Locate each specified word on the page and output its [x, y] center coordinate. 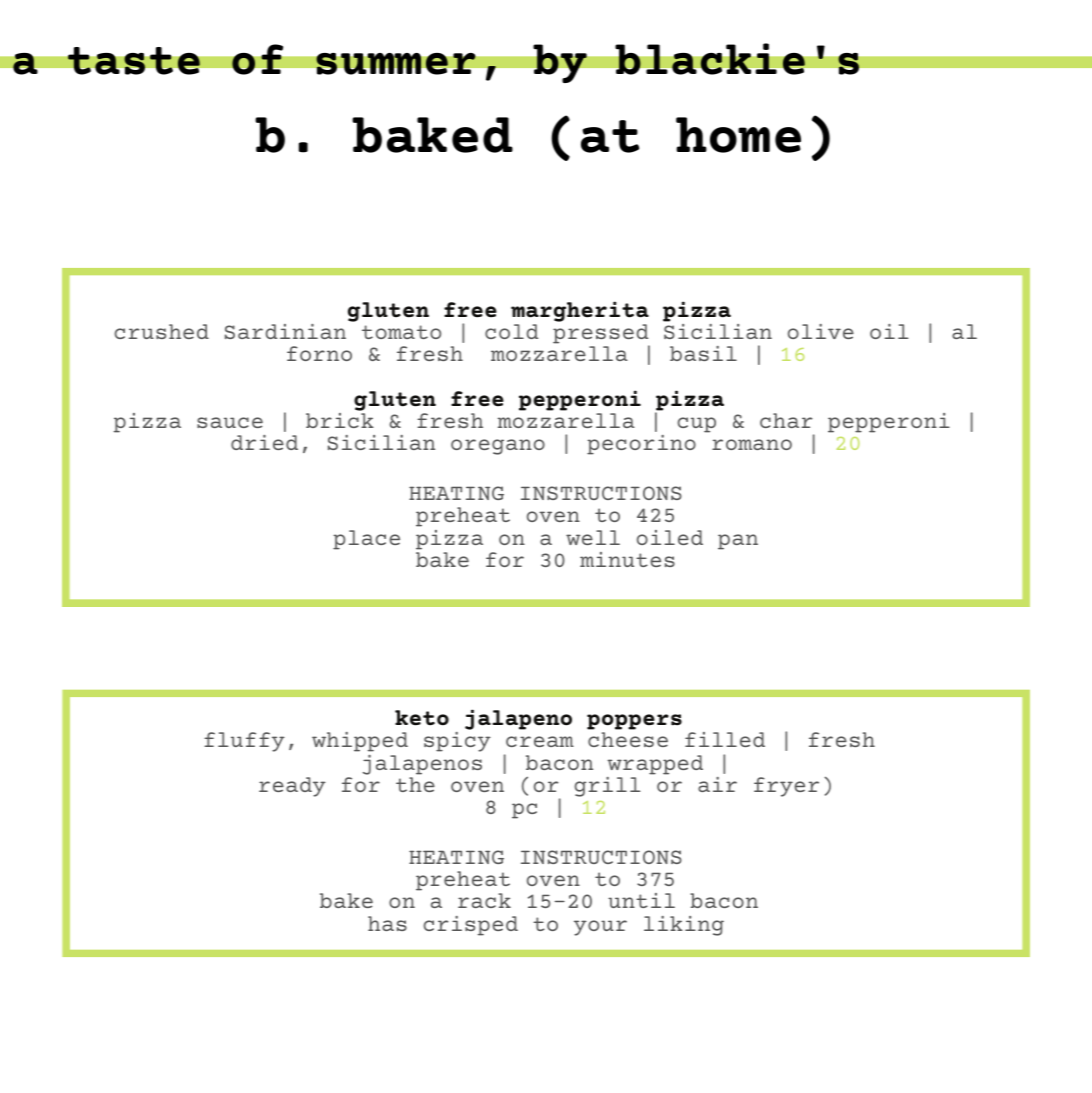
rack [484, 900]
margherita [580, 311]
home [738, 135]
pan [738, 542]
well [593, 537]
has [387, 923]
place [366, 540]
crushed [161, 331]
